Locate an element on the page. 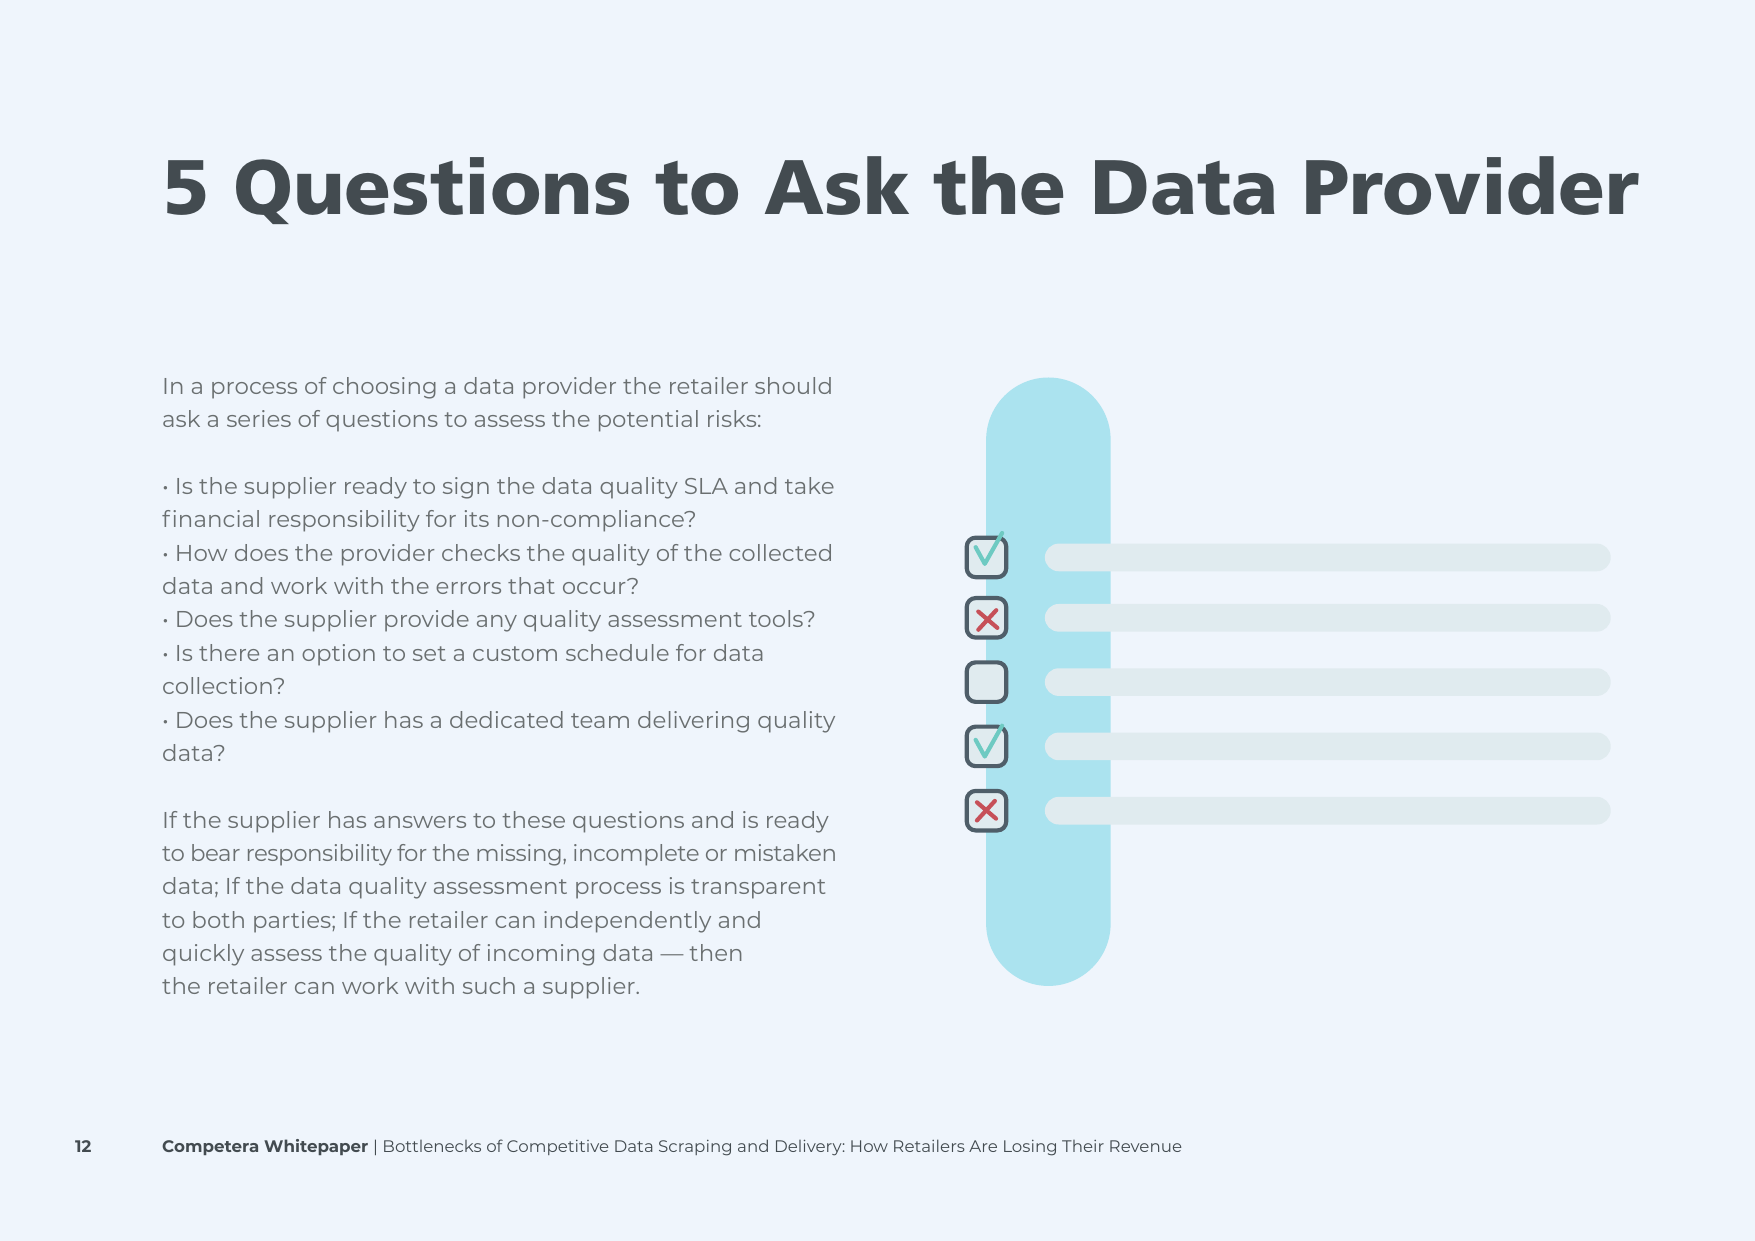  errors is located at coordinates (468, 588).
